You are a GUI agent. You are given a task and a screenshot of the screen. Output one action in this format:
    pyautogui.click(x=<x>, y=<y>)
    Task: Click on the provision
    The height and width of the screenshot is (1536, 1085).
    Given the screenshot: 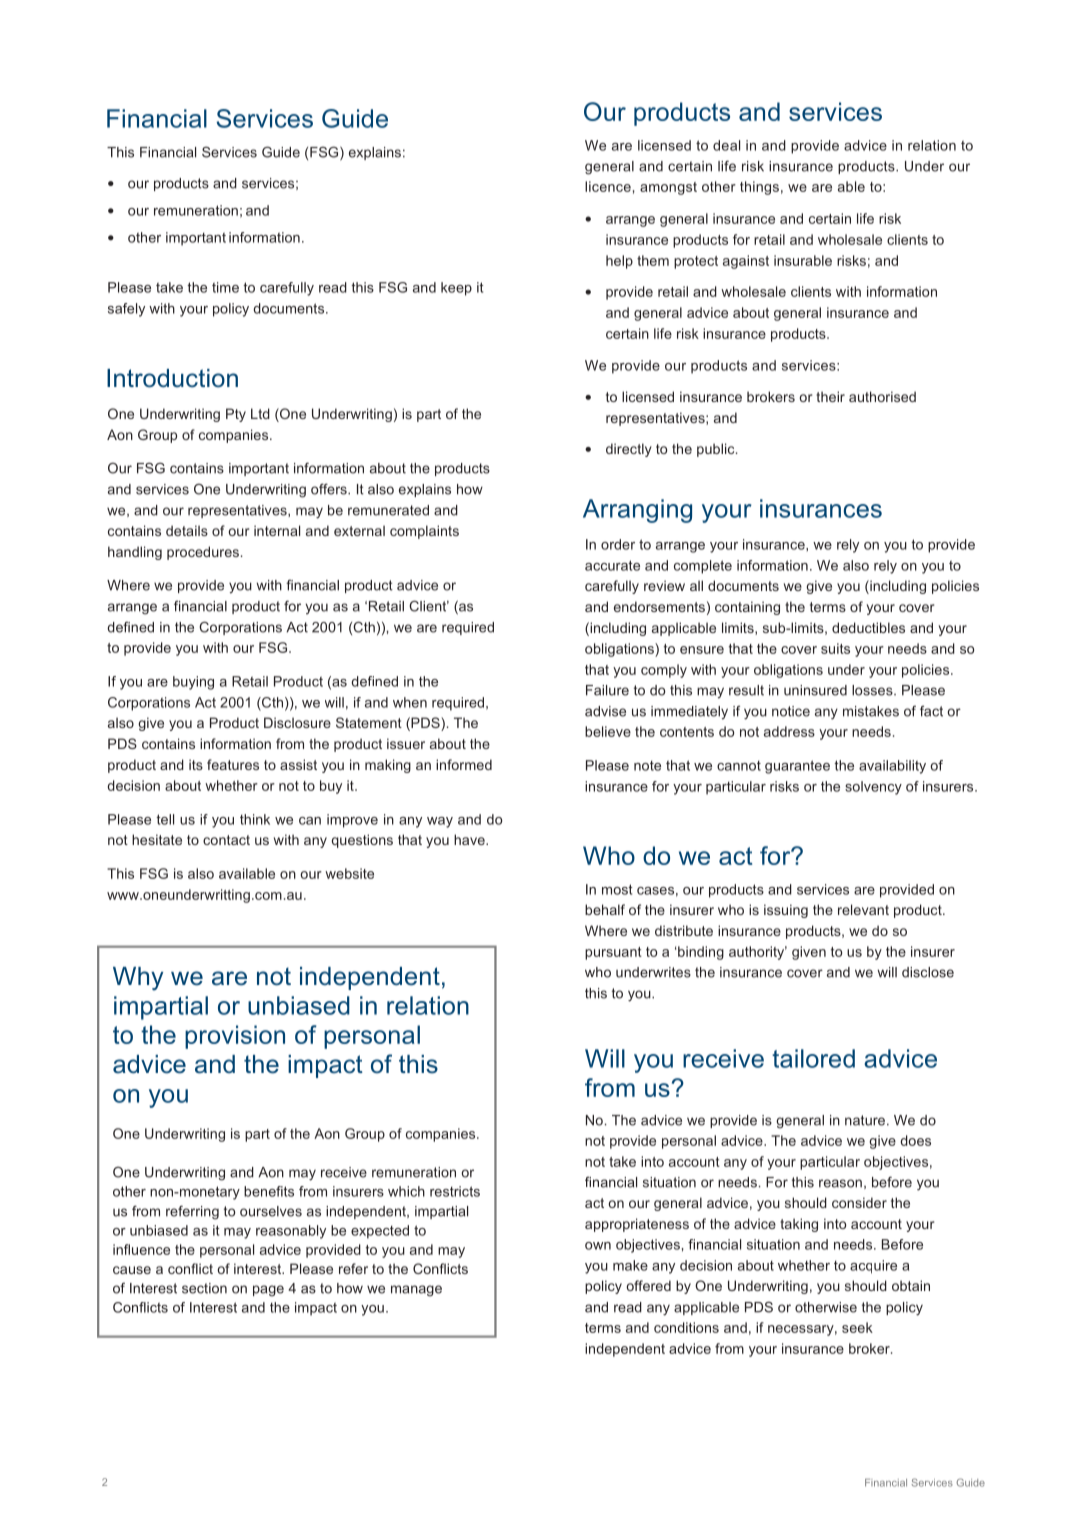 What is the action you would take?
    pyautogui.click(x=235, y=1037)
